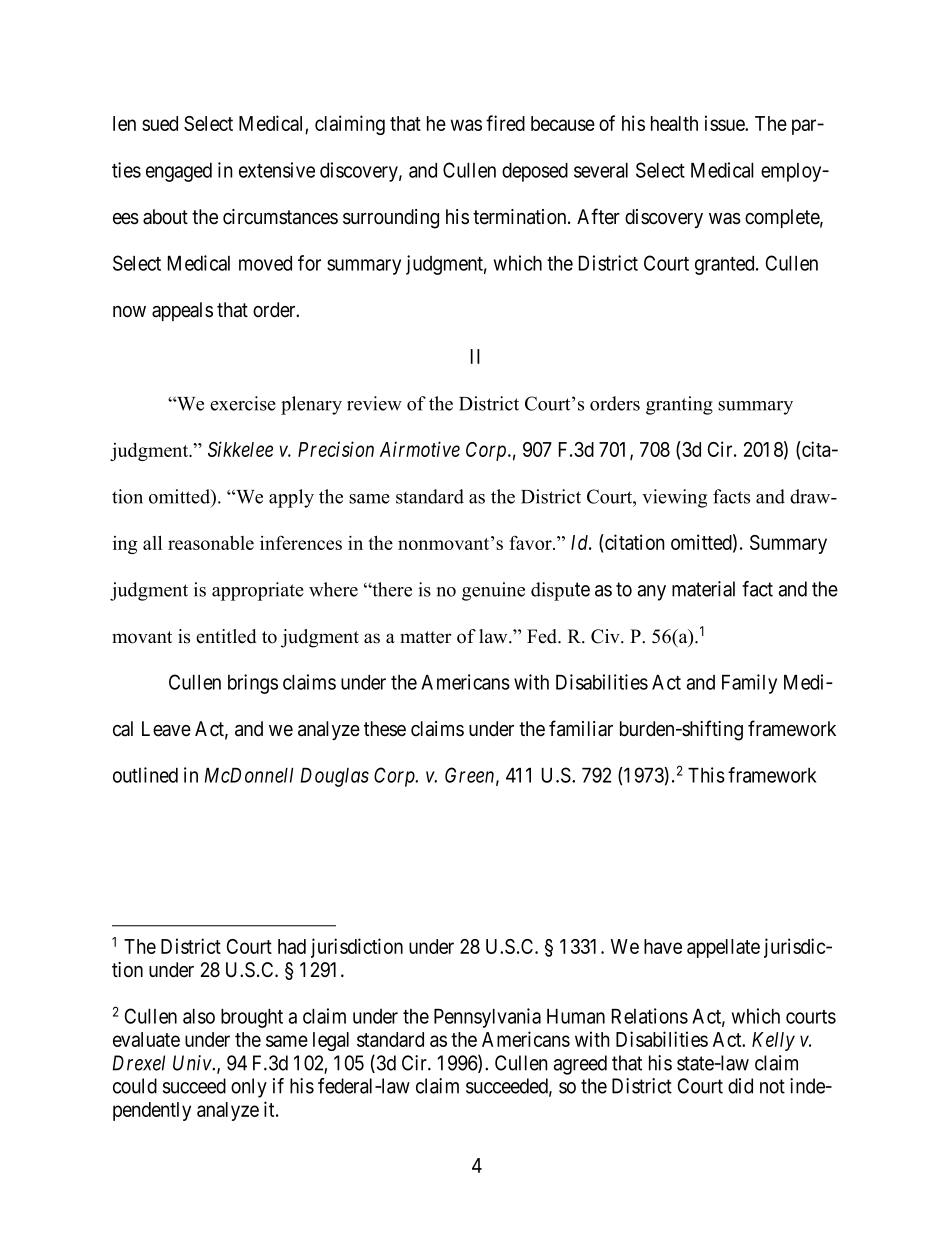 The image size is (952, 1233). Describe the element at coordinates (487, 1018) in the image. I see `Pennsylvania` at that location.
